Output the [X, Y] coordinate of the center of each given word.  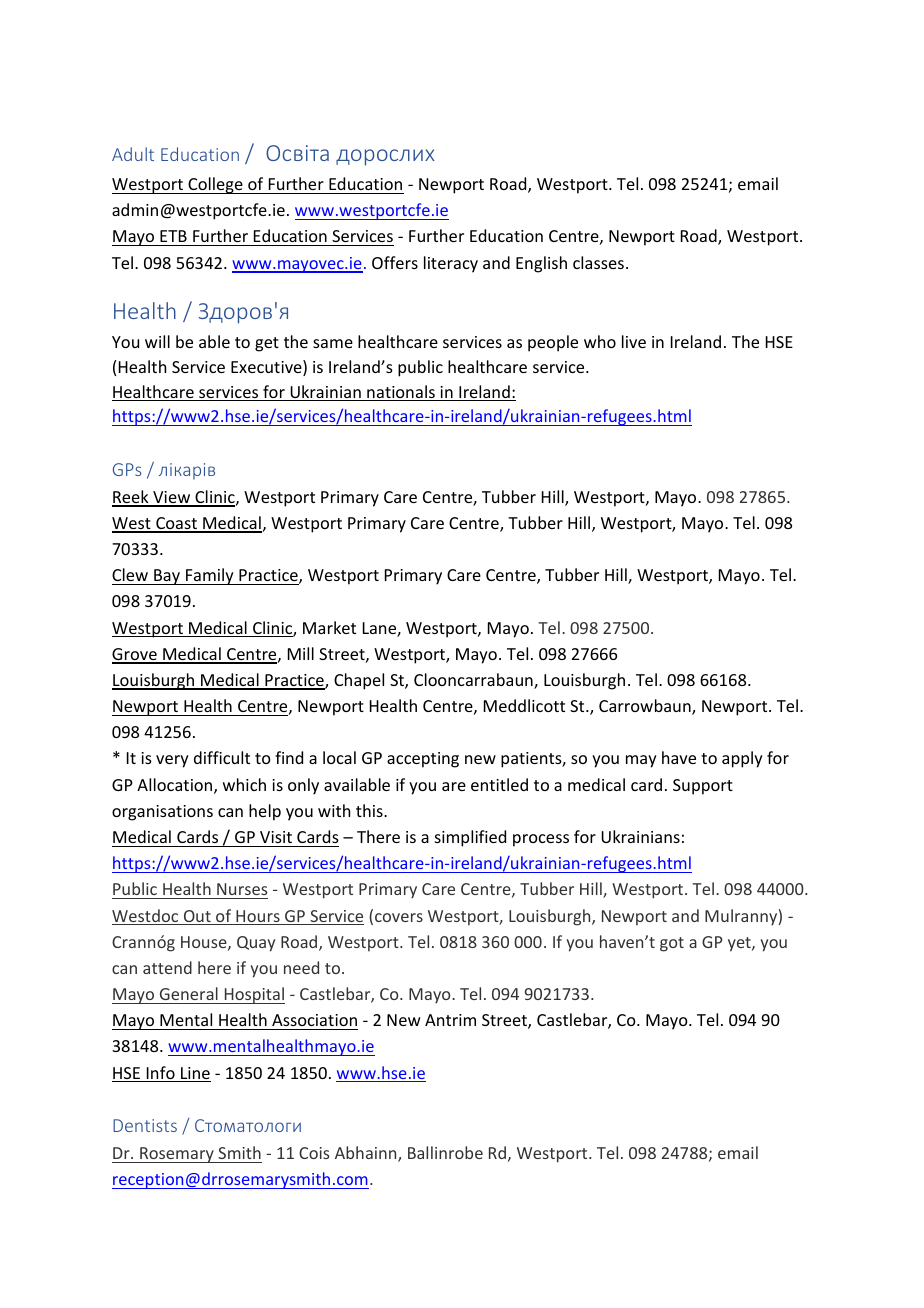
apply [742, 759]
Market [329, 627]
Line [195, 1074]
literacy [451, 264]
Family [210, 576]
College [215, 185]
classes [598, 262]
